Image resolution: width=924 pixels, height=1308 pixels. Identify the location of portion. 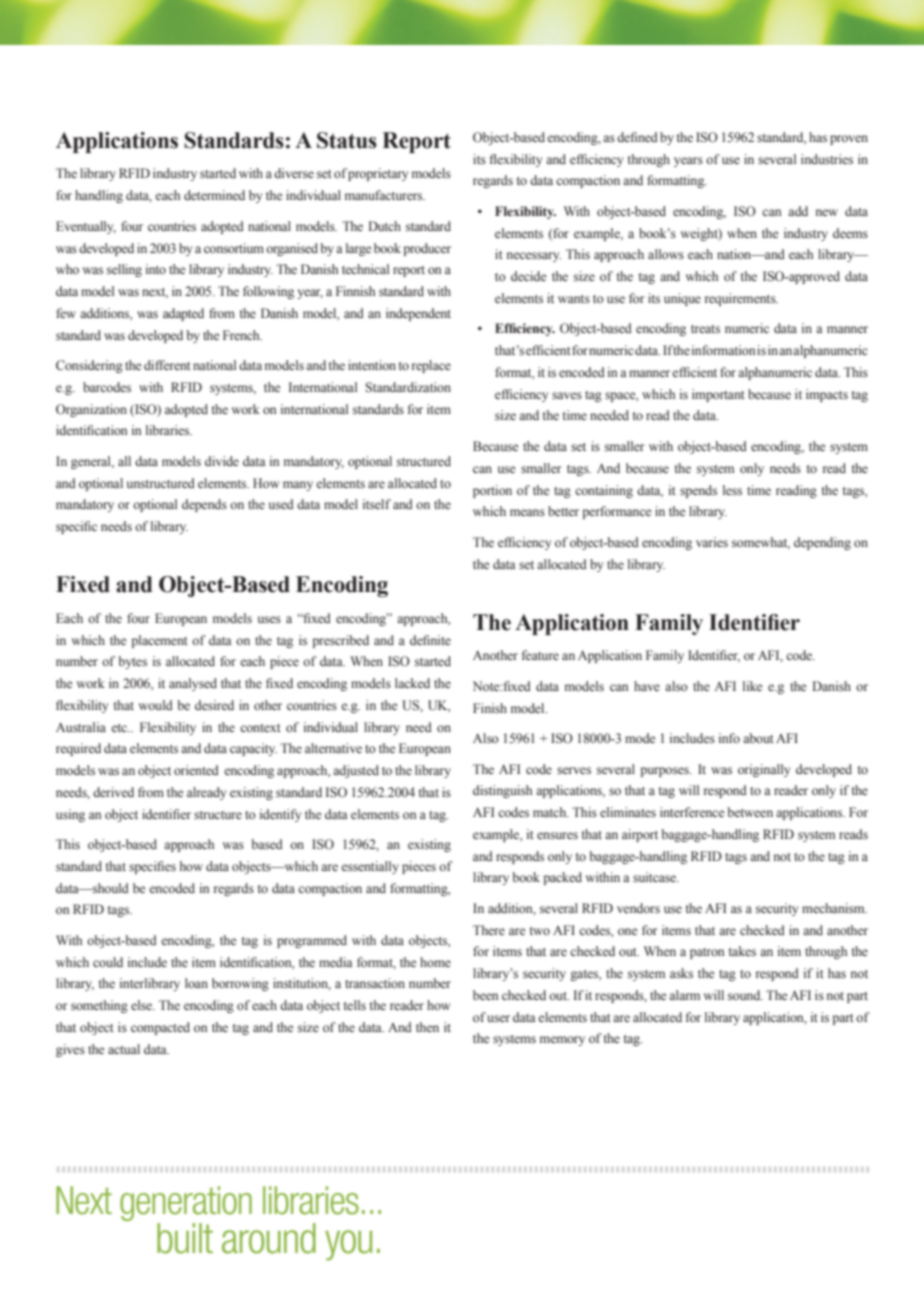
(492, 491).
